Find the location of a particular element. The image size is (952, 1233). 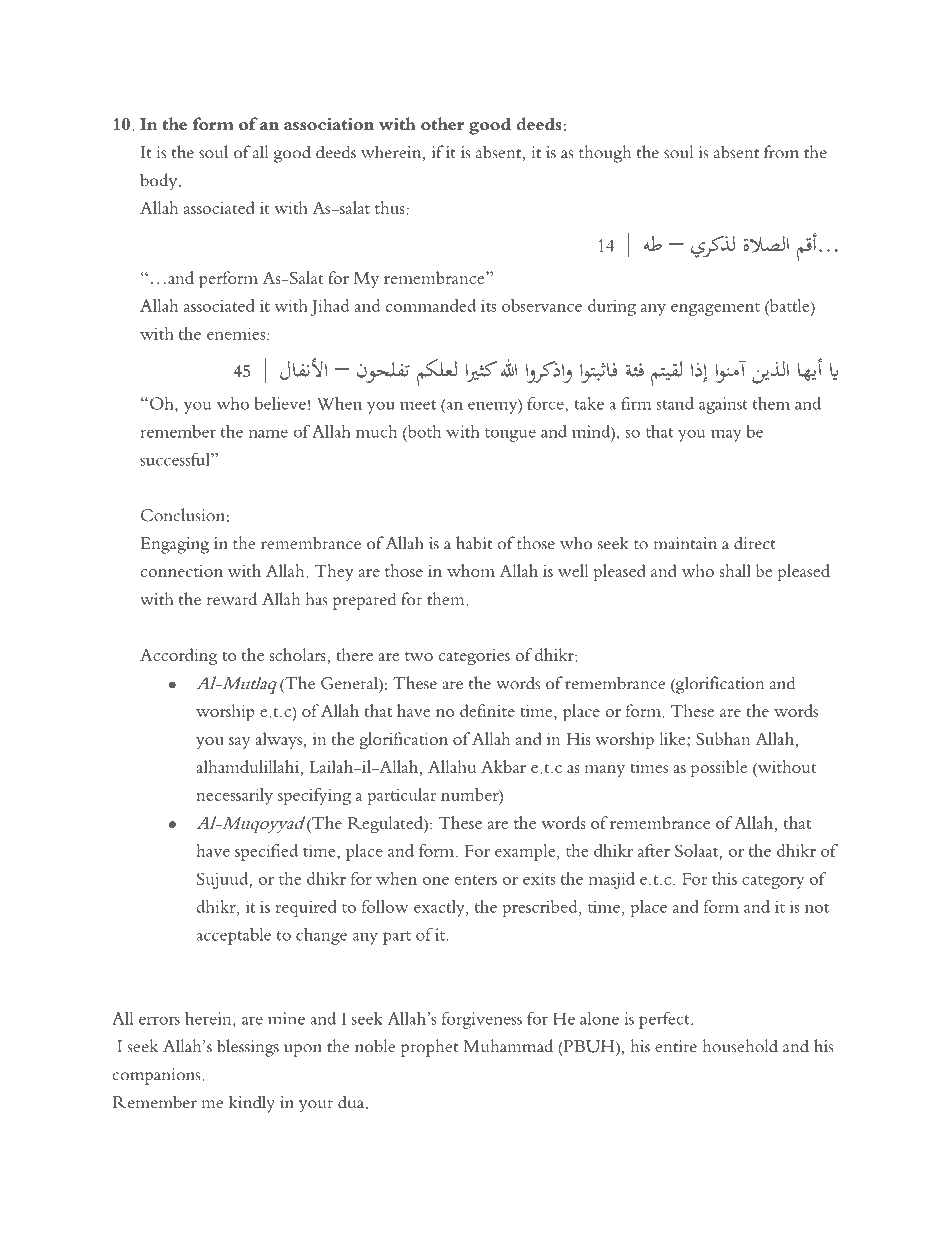

kindly is located at coordinates (252, 1104).
